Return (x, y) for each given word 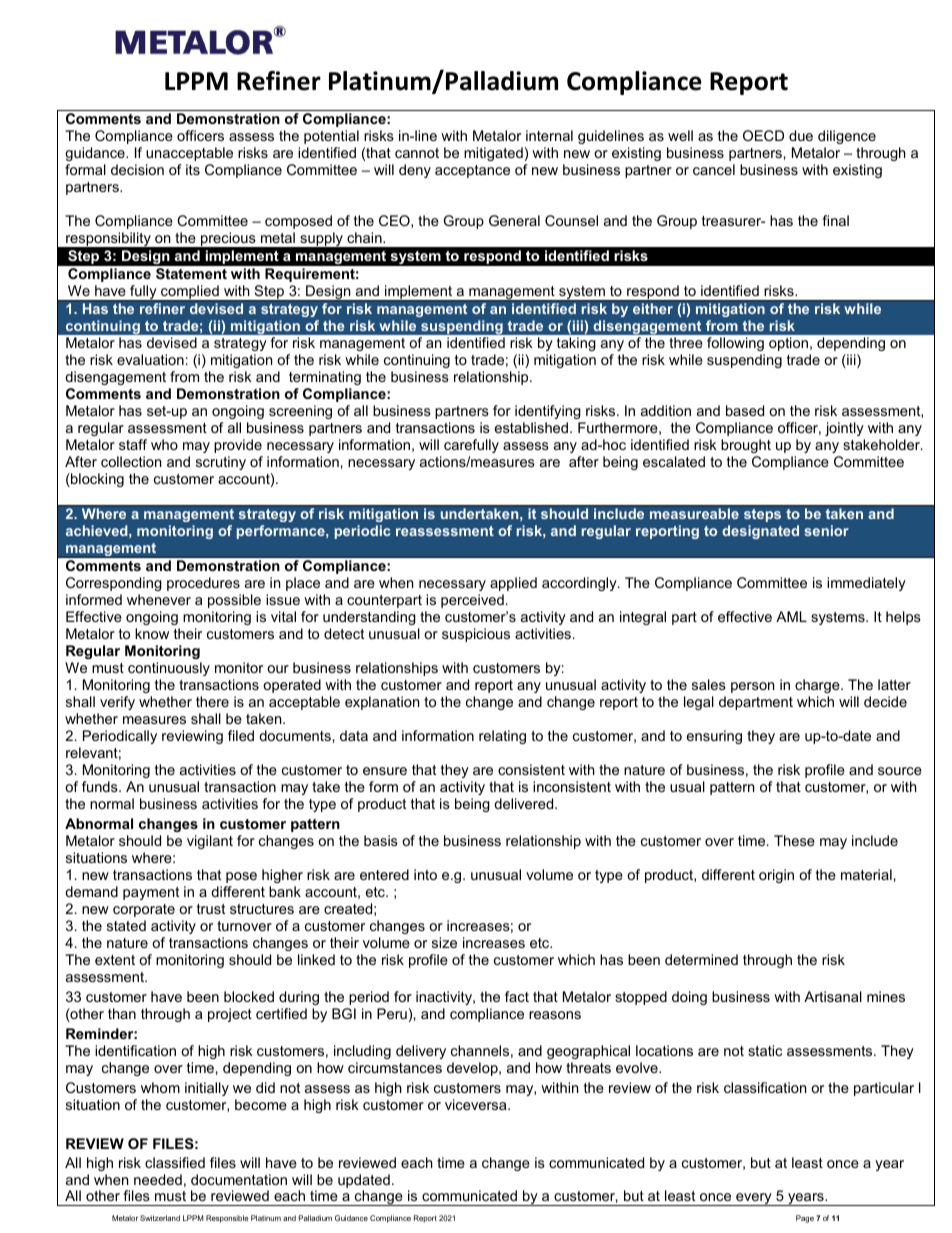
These (794, 840)
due (801, 135)
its (193, 169)
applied (513, 584)
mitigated (493, 154)
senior (826, 530)
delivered (525, 803)
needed (158, 1179)
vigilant (210, 842)
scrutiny (221, 463)
